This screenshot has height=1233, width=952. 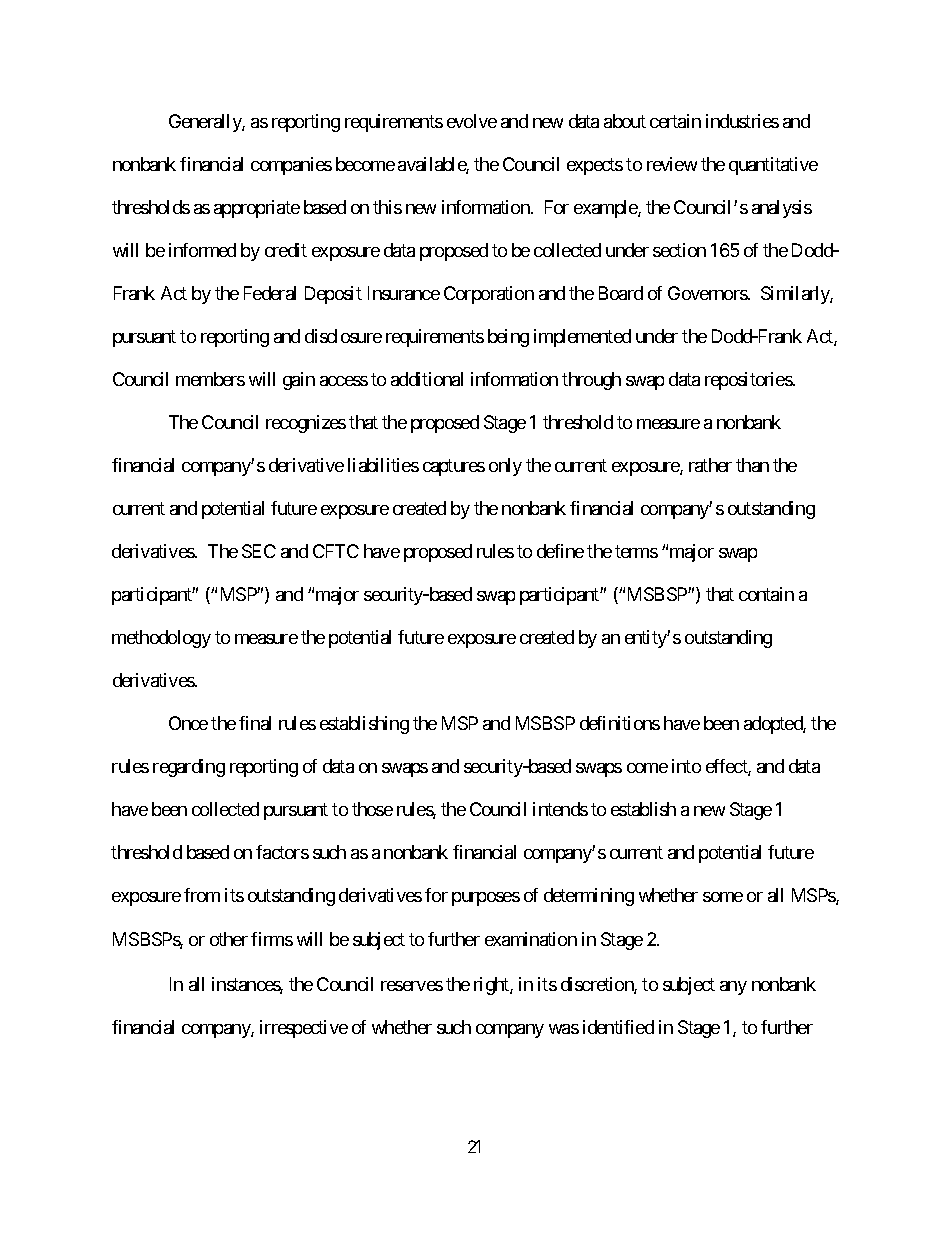 What do you see at coordinates (304, 1029) in the screenshot?
I see `irrespective` at bounding box center [304, 1029].
